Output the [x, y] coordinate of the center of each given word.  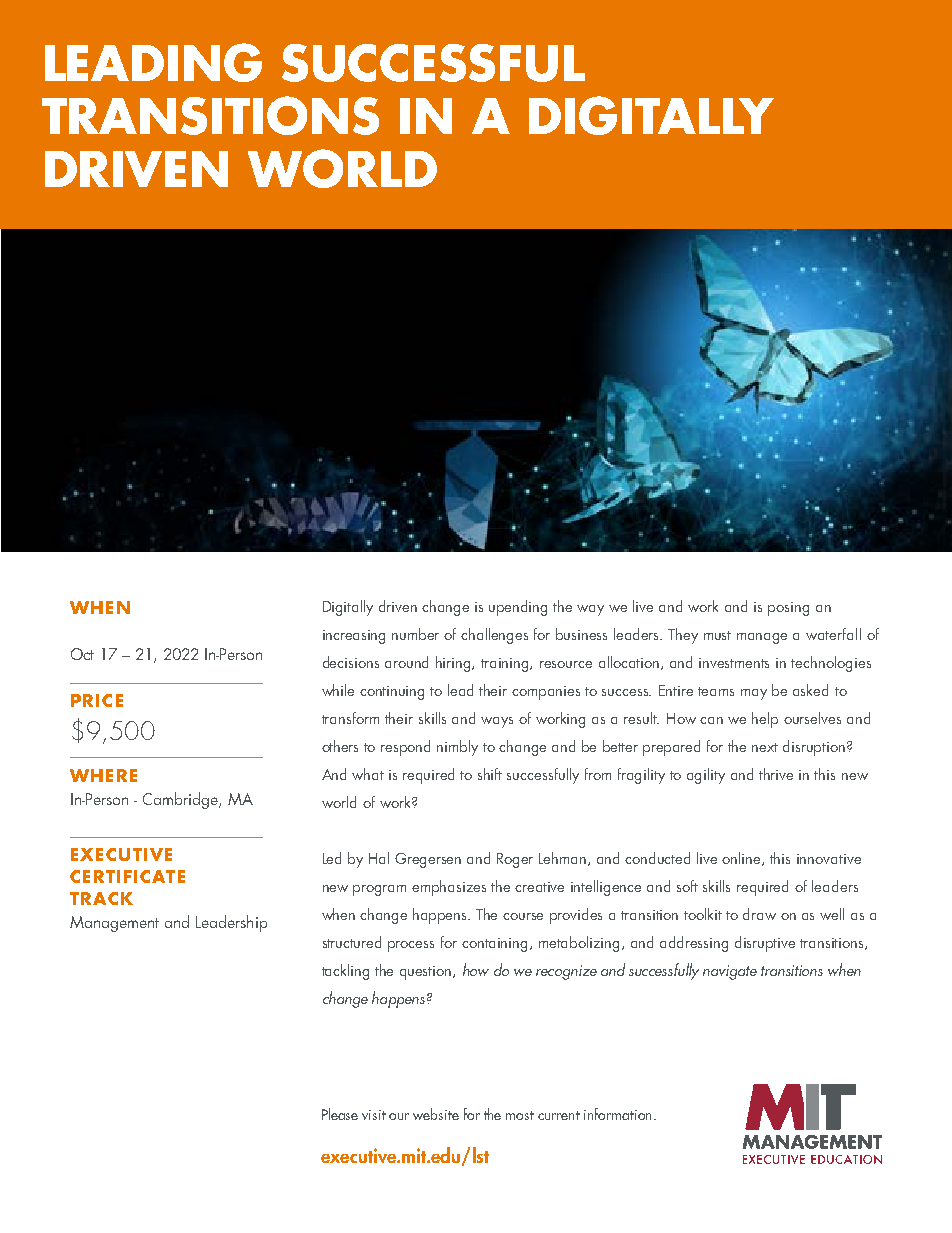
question [427, 973]
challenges [494, 636]
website [436, 1114]
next [765, 747]
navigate [730, 972]
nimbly [457, 748]
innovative [829, 859]
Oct [82, 654]
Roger [515, 860]
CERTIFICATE [127, 876]
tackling [345, 972]
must [717, 635]
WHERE [103, 775]
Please [340, 1114]
